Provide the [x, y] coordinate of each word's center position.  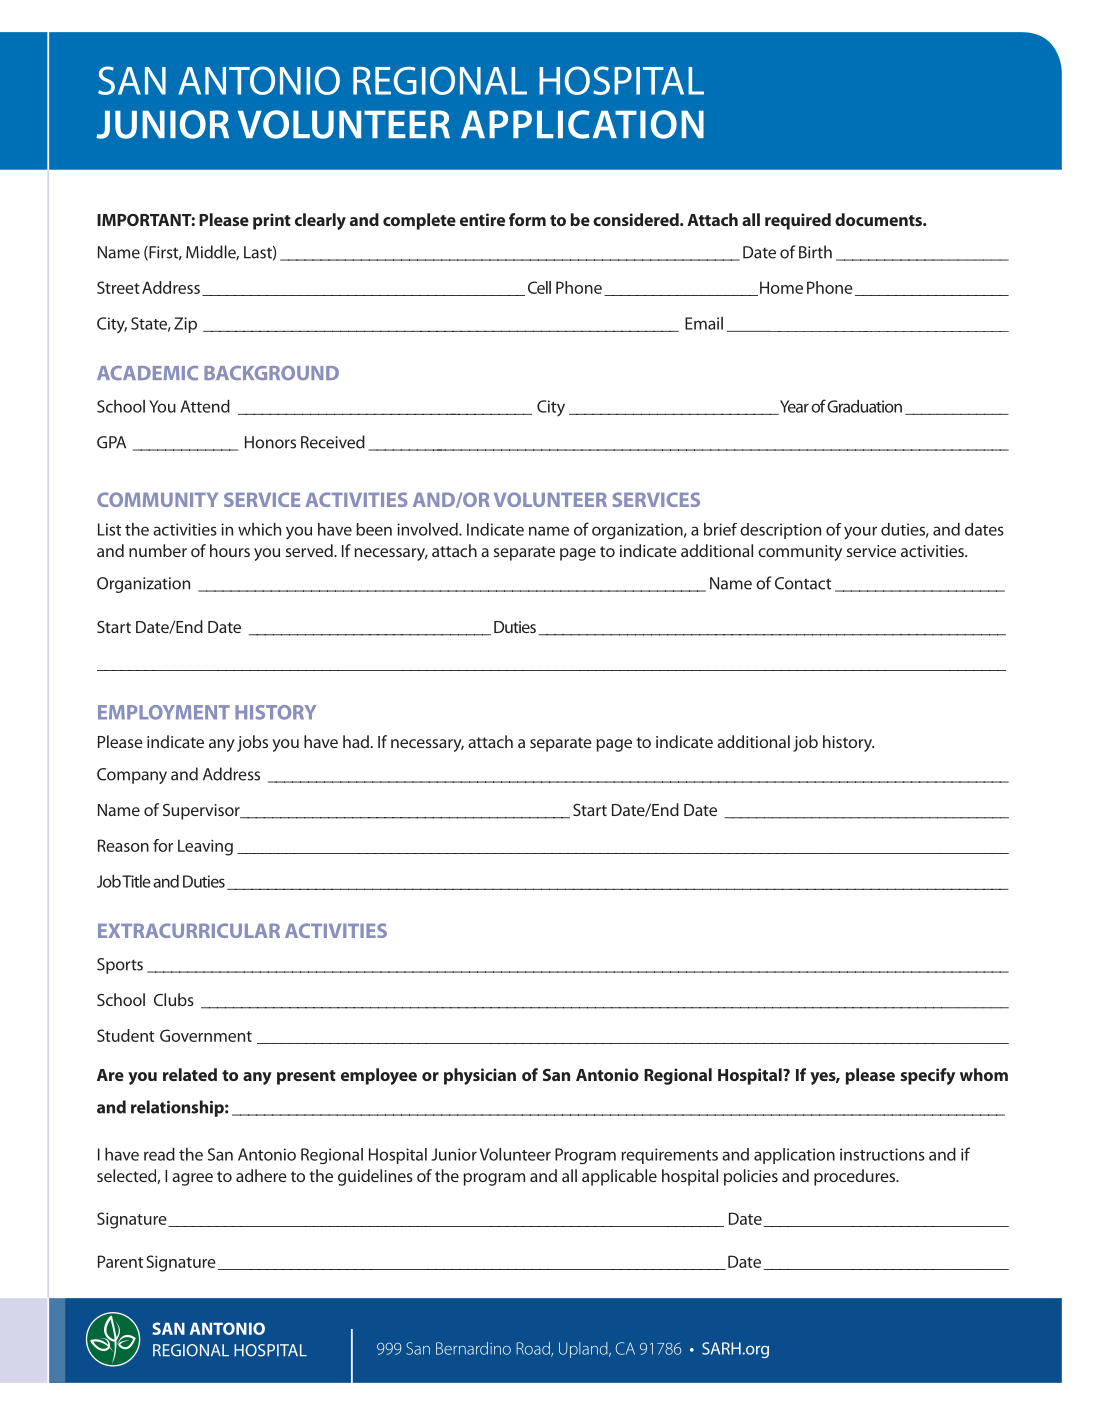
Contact [803, 583]
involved [428, 529]
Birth [815, 252]
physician [480, 1076]
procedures [856, 1177]
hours [230, 550]
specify [927, 1076]
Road [534, 1349]
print [272, 221]
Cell [539, 287]
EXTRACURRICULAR [189, 930]
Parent [120, 1261]
